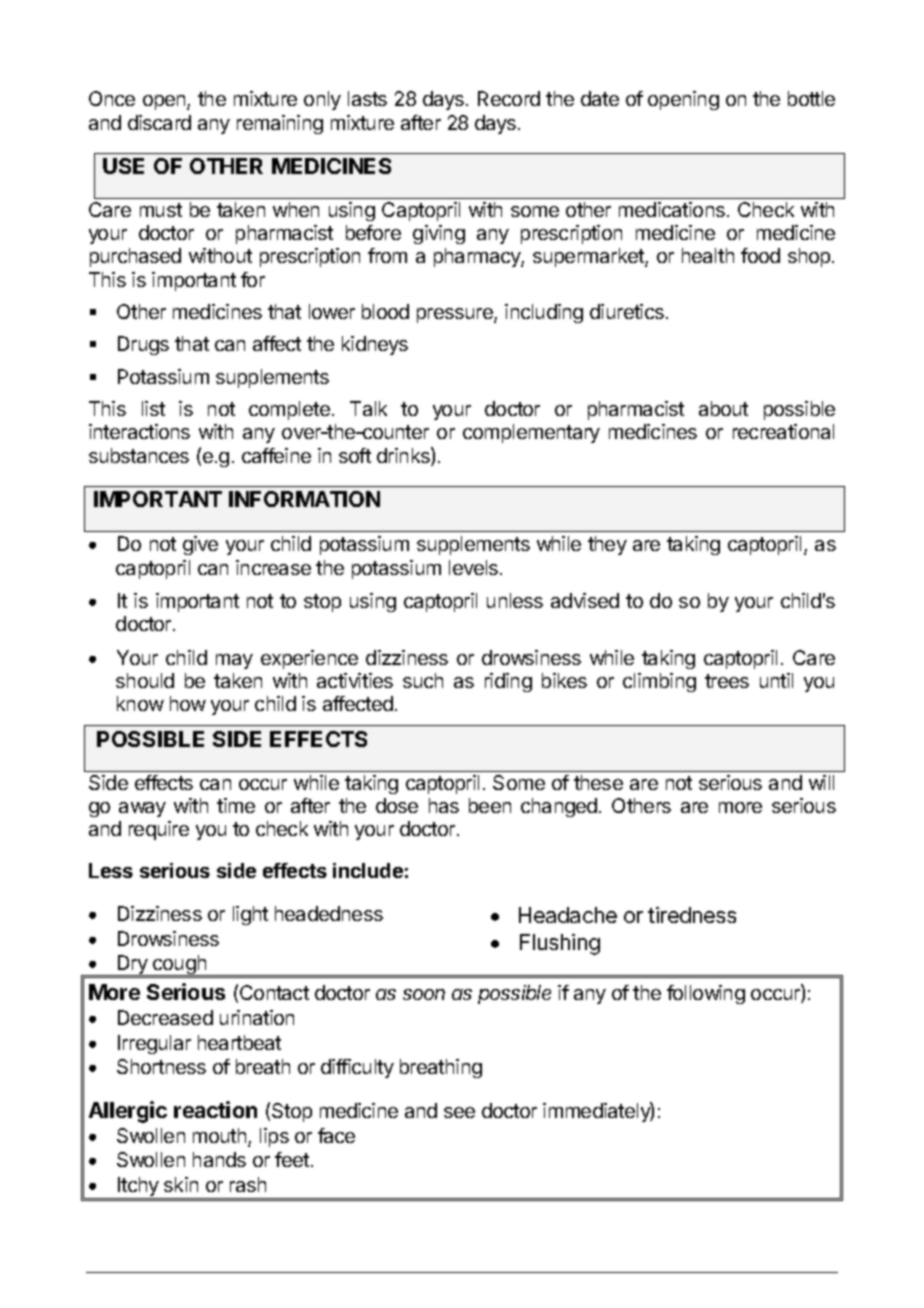 The height and width of the screenshot is (1308, 924). Describe the element at coordinates (692, 915) in the screenshot. I see `tiredness` at that location.
